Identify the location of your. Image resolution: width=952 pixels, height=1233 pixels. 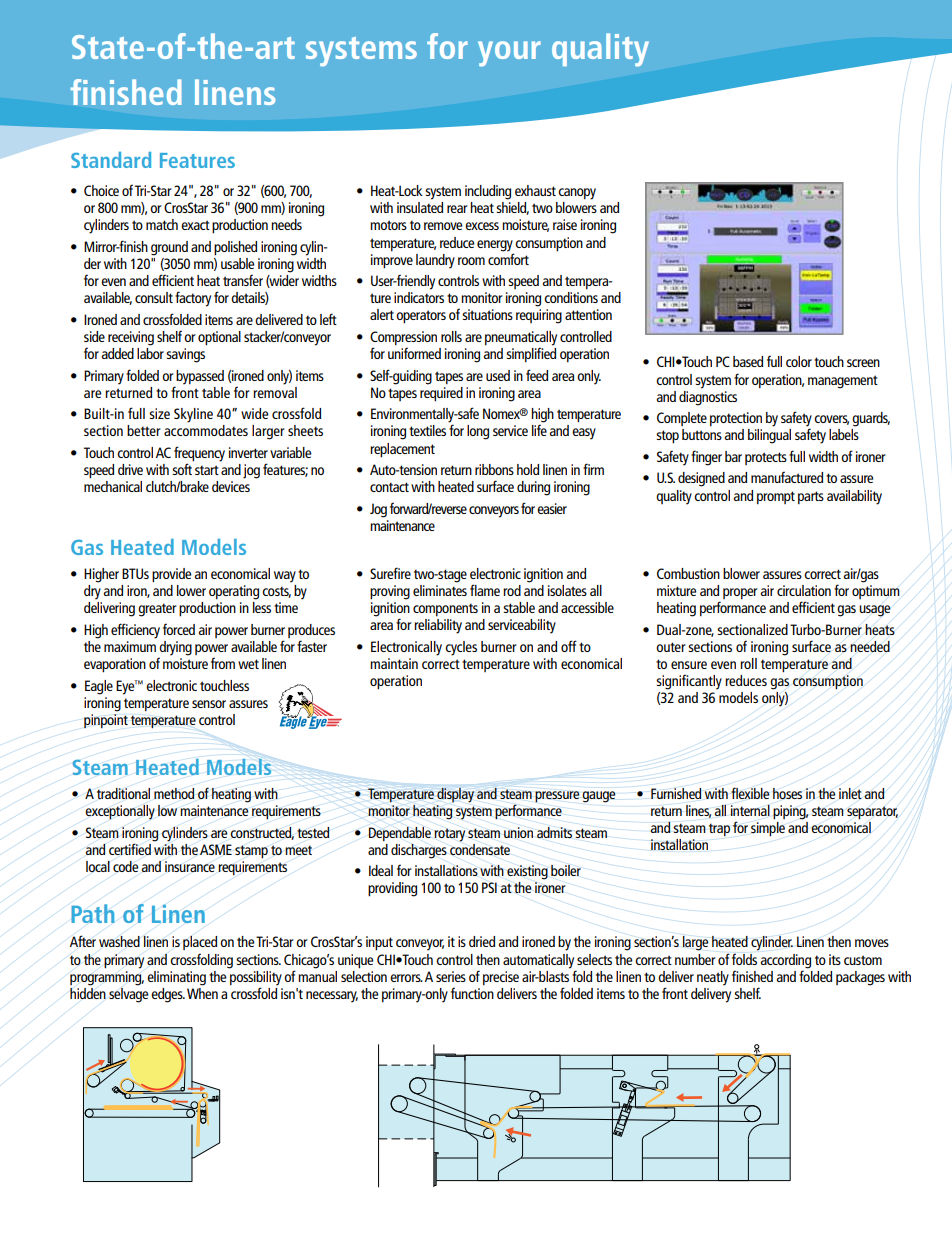
(509, 54).
